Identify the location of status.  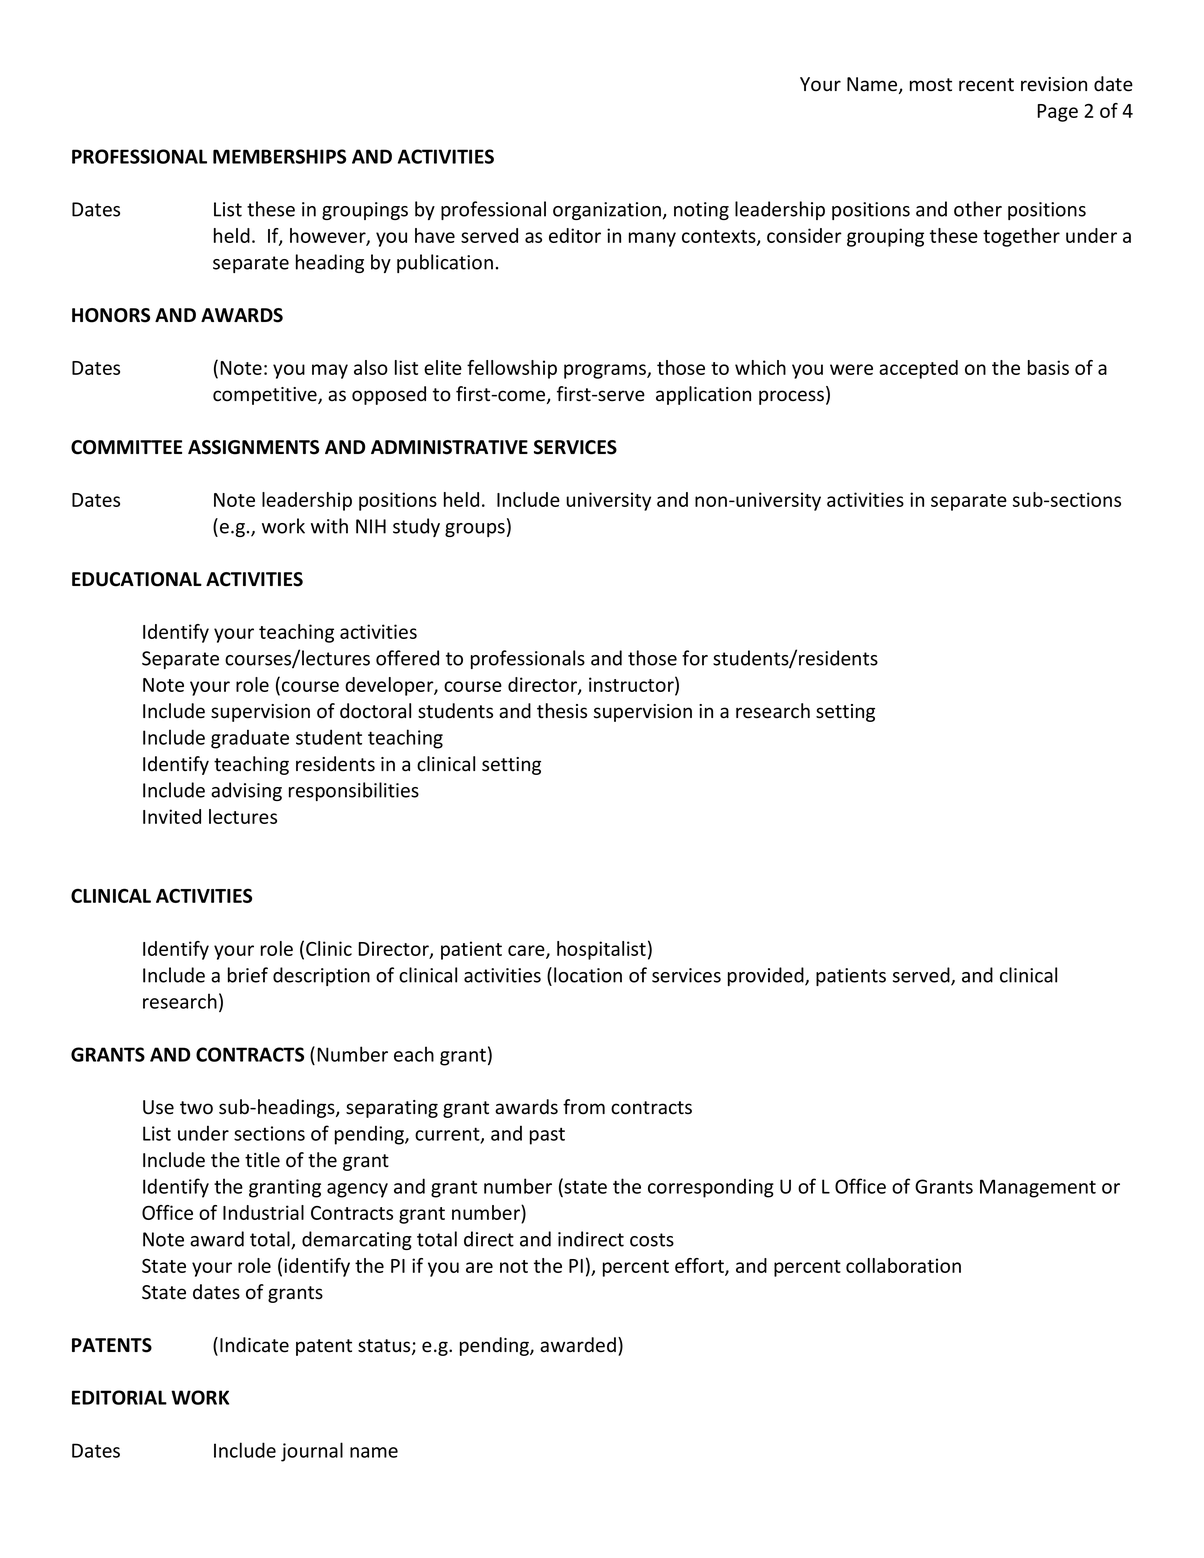
(385, 1347).
